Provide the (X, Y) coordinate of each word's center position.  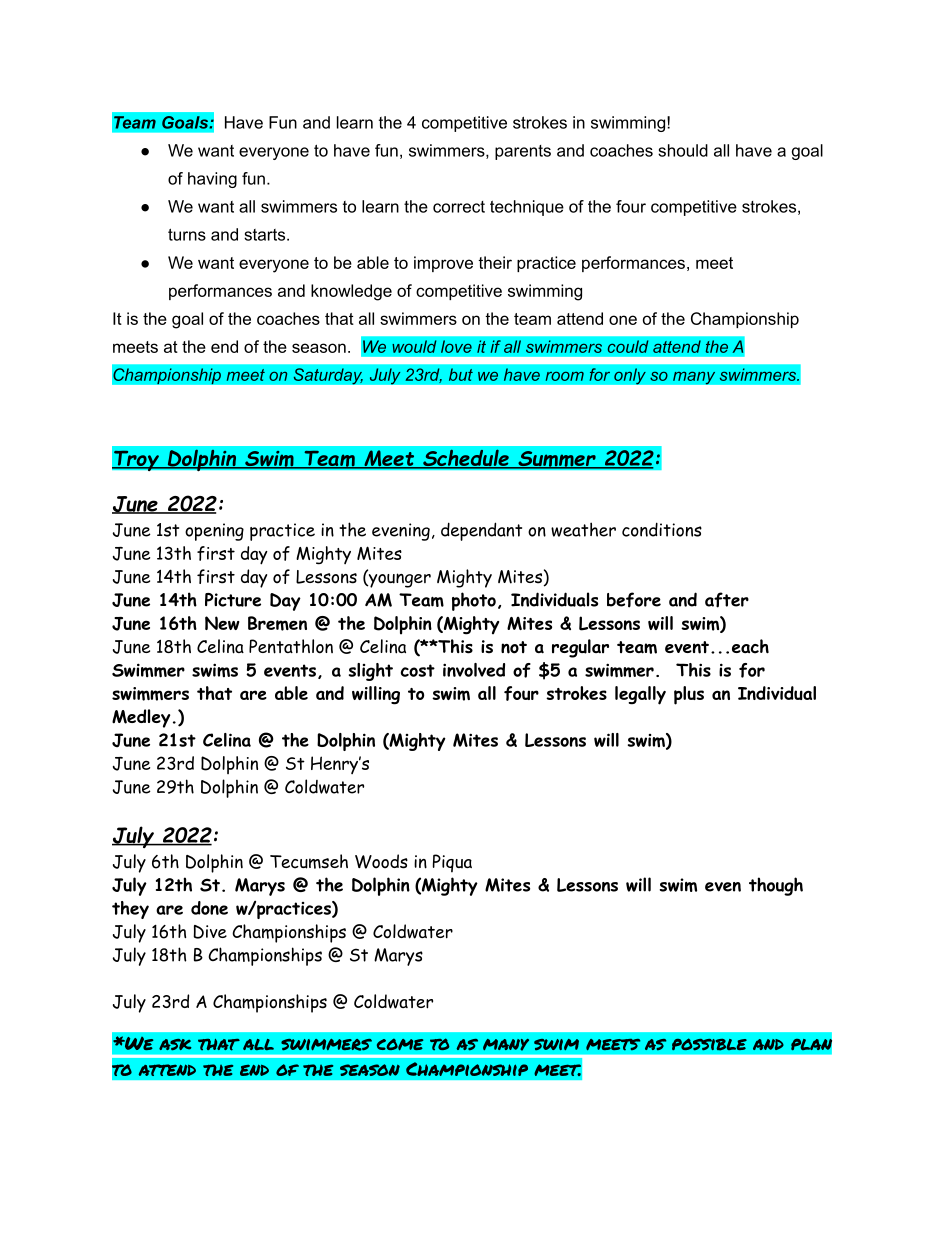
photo (474, 601)
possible (709, 1044)
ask (175, 1045)
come (400, 1044)
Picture (233, 600)
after (727, 600)
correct (459, 207)
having (212, 180)
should (683, 150)
